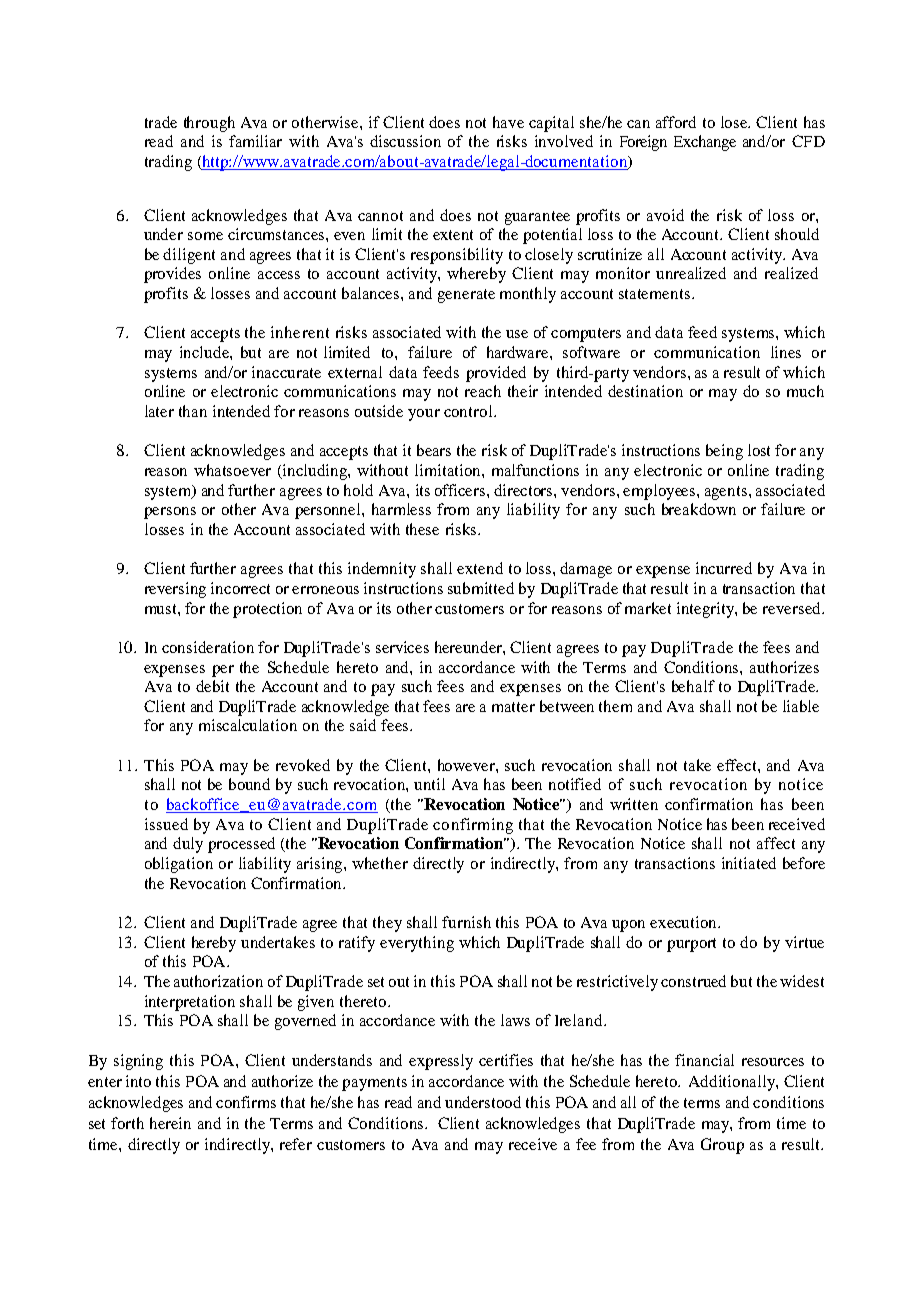  I want to click on herein, so click(170, 1123).
